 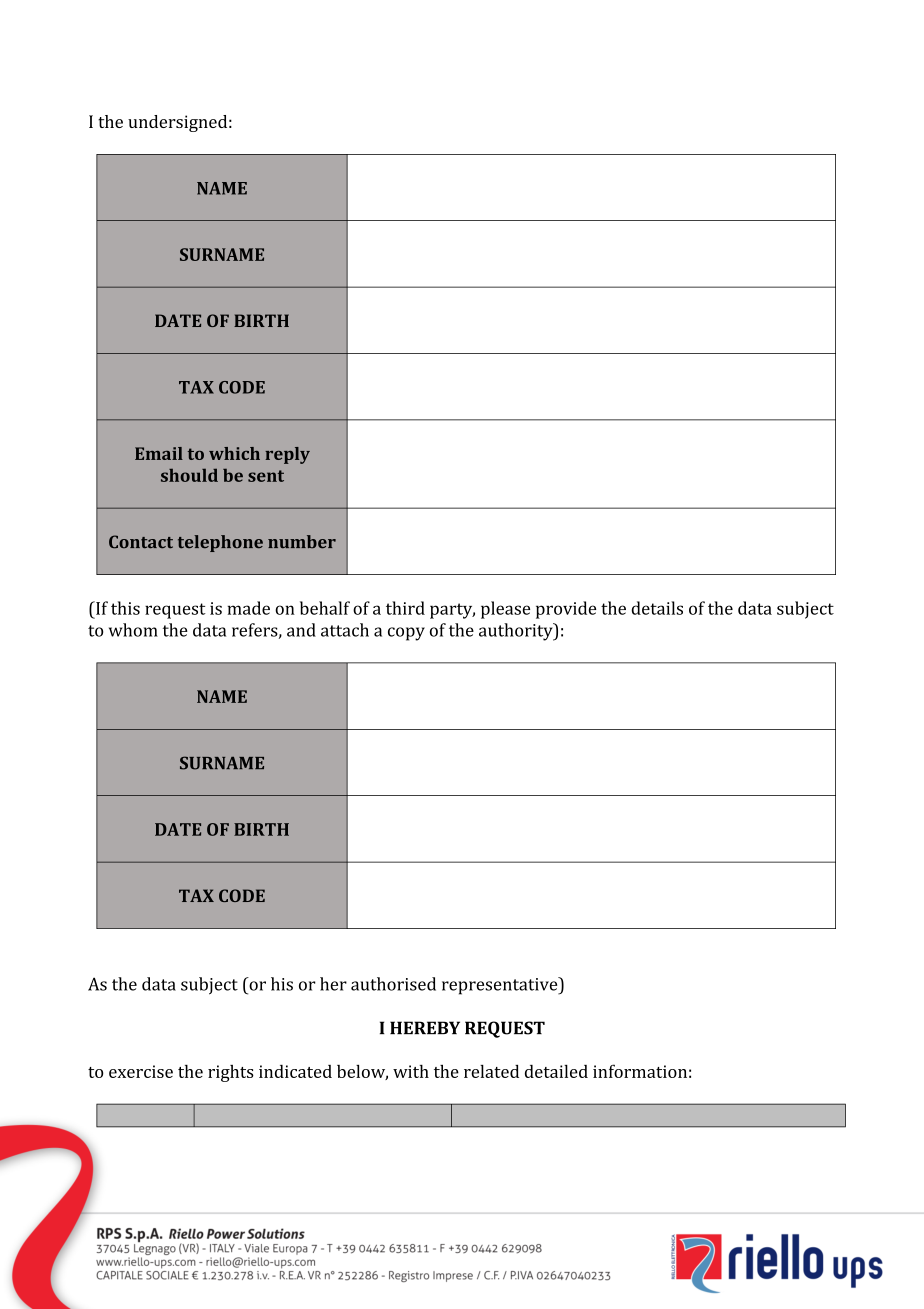 I want to click on and, so click(x=301, y=630).
